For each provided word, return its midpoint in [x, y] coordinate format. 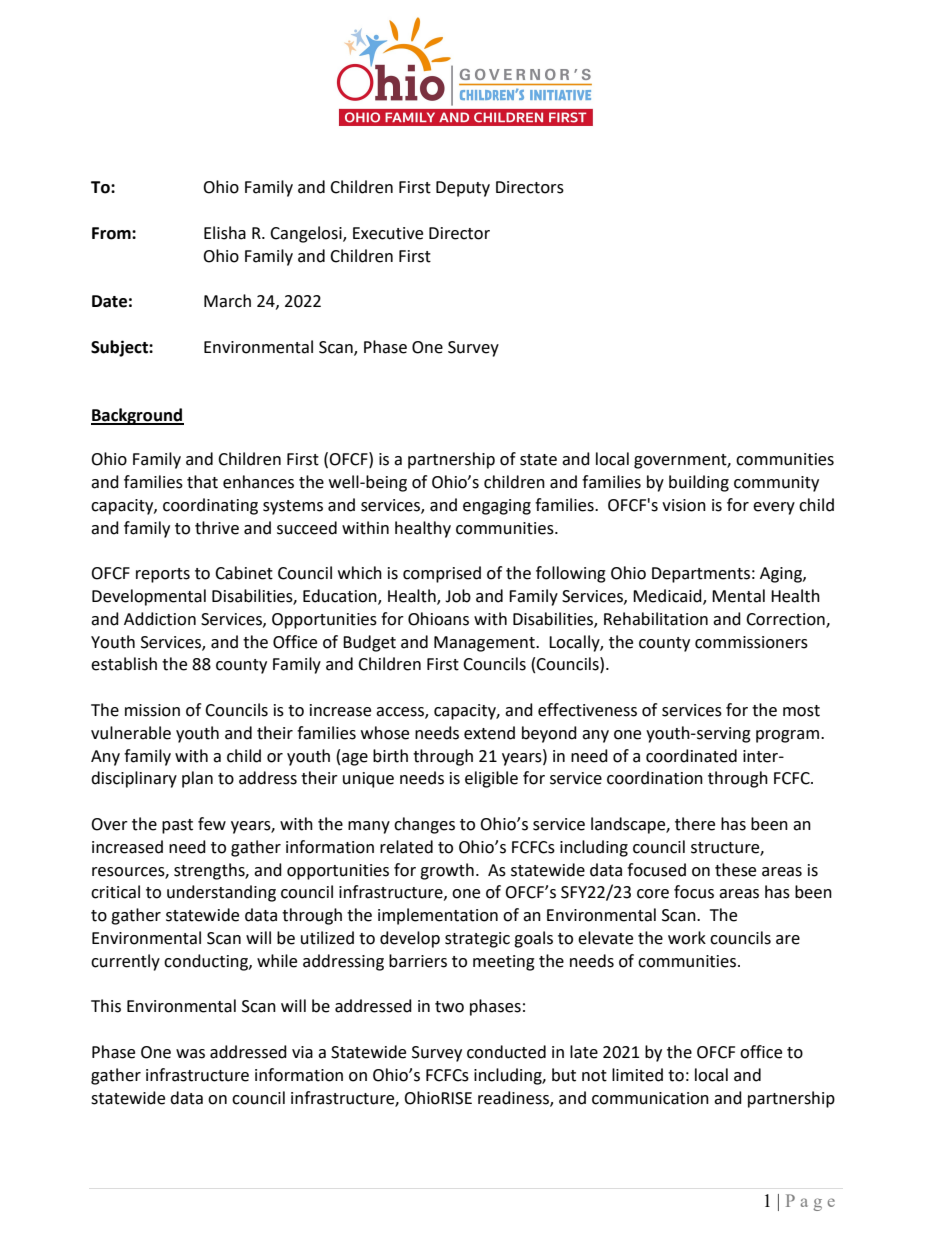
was [190, 1054]
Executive [388, 233]
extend [489, 733]
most [801, 711]
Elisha [225, 233]
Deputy [463, 189]
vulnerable [131, 733]
